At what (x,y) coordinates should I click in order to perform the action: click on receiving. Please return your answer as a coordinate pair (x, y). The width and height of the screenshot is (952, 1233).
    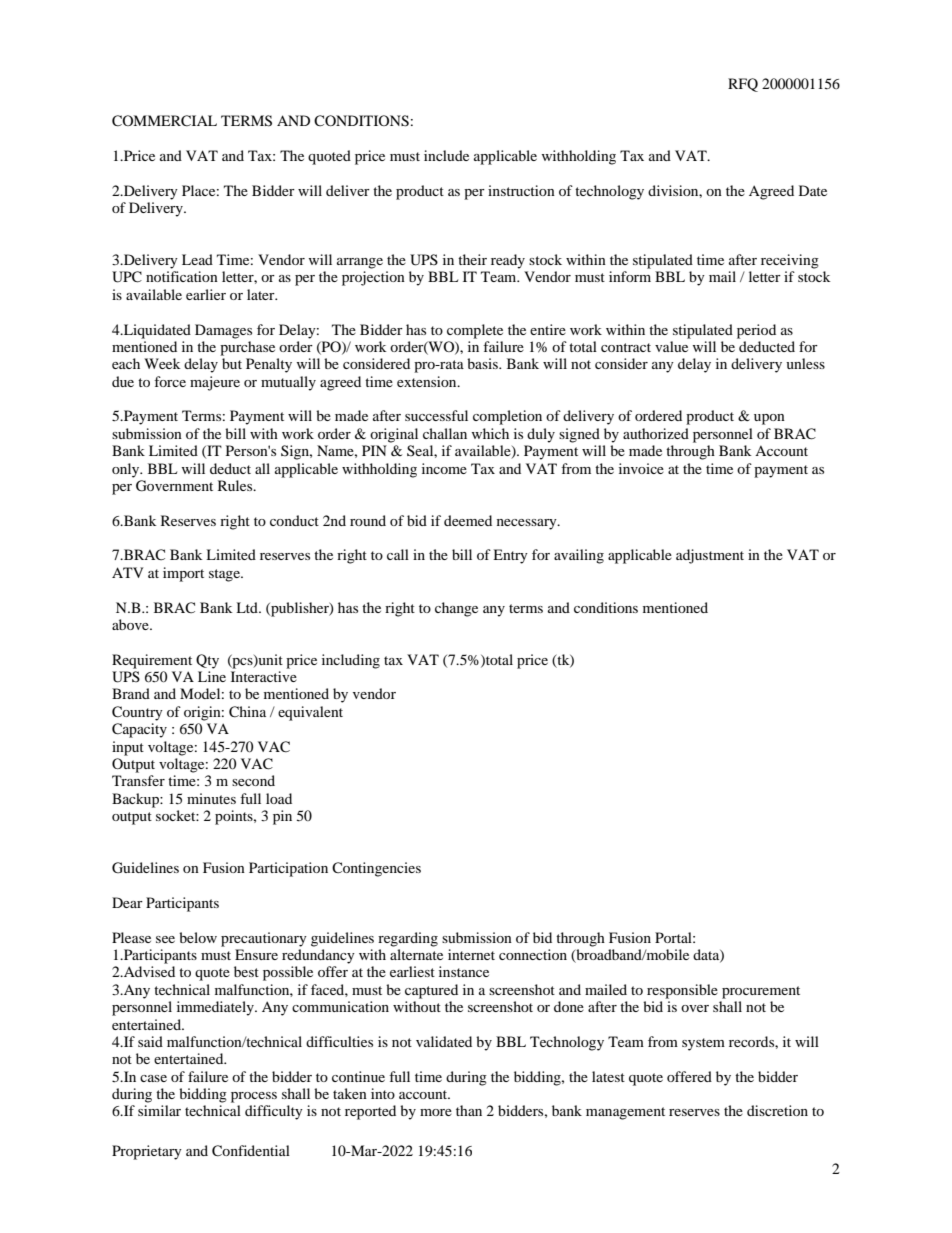
    Looking at the image, I should click on (790, 261).
